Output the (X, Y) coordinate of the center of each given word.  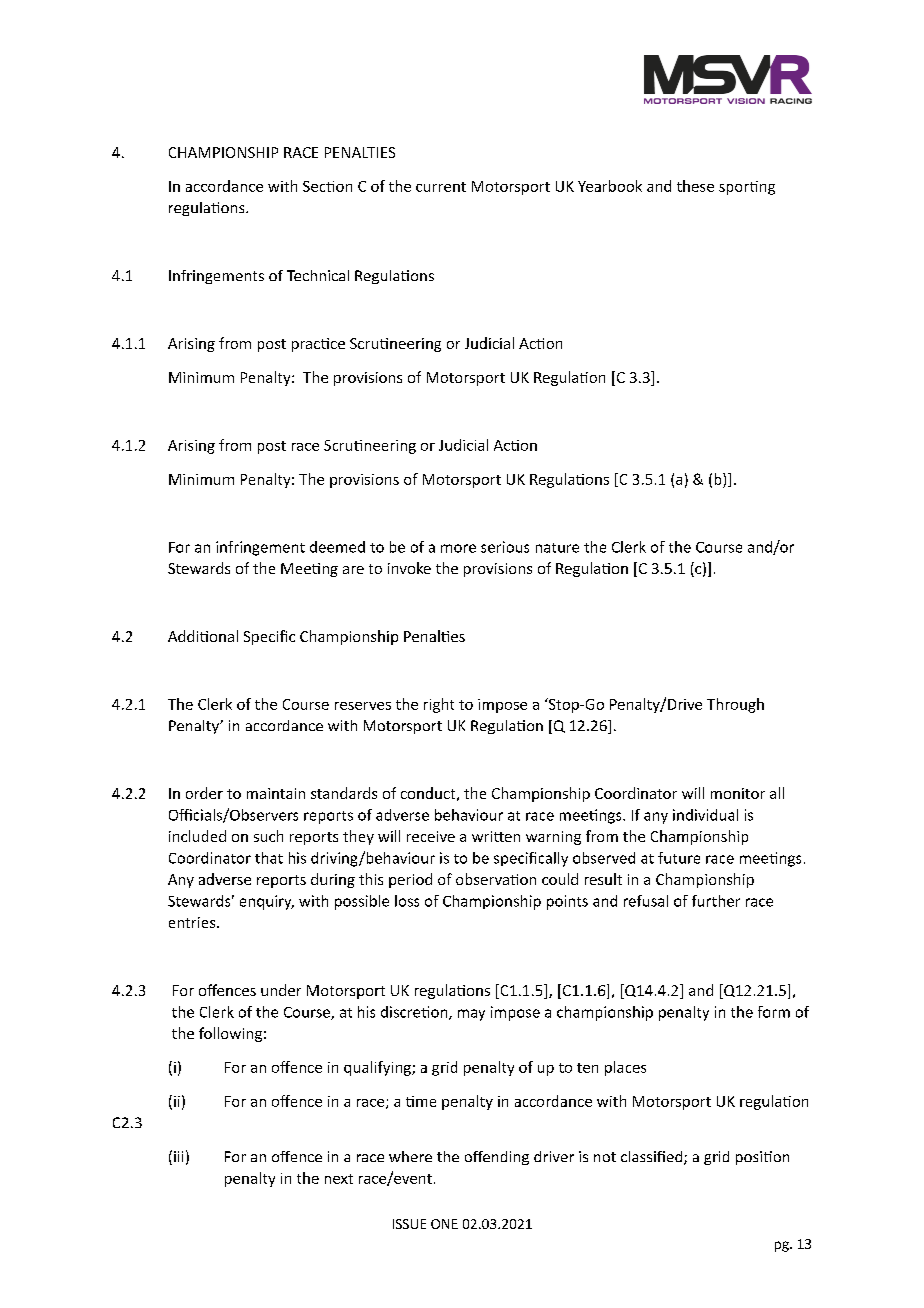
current (441, 187)
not (605, 1157)
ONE (444, 1224)
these (695, 186)
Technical (318, 275)
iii (178, 1156)
